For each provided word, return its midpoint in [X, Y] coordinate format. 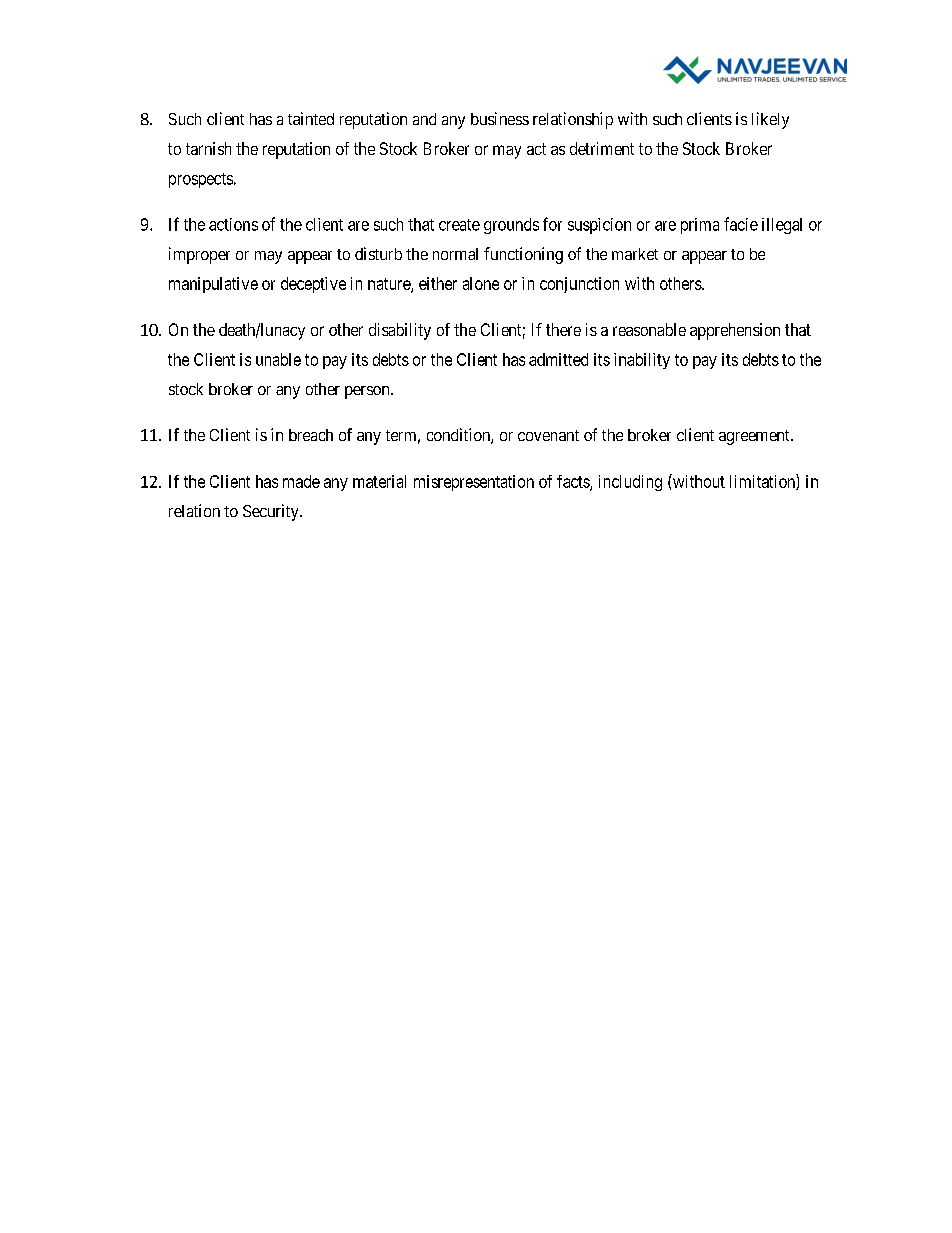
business [500, 118]
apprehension [735, 331]
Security [272, 512]
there [563, 329]
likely [770, 120]
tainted [311, 118]
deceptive [313, 285]
